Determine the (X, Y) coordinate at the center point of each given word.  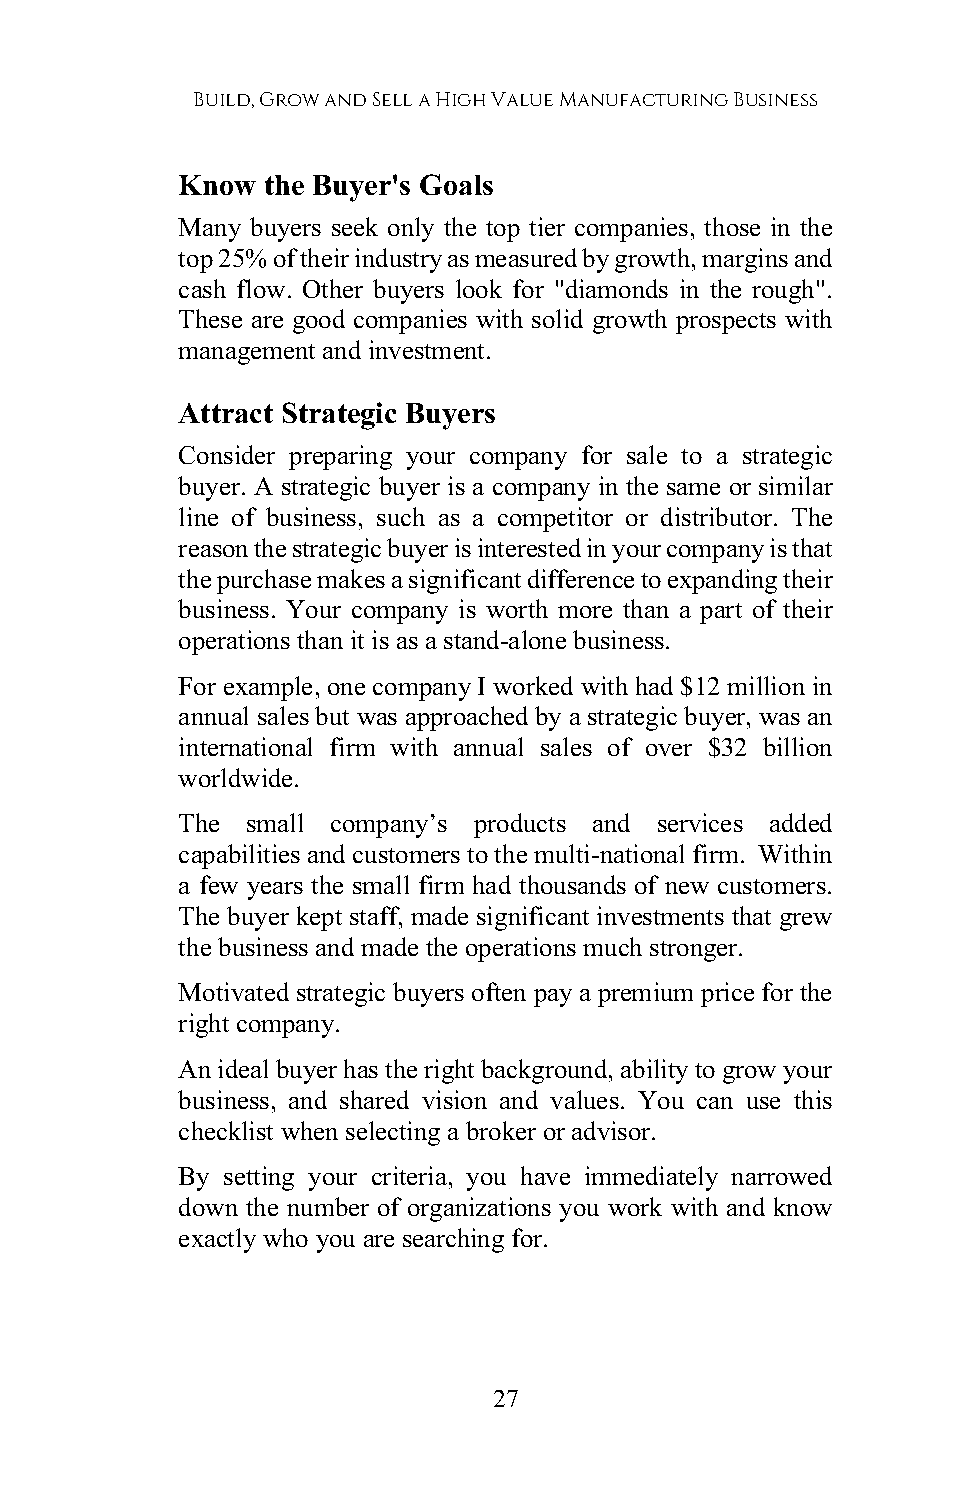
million (766, 685)
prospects (726, 323)
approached (467, 718)
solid (557, 318)
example (268, 688)
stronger (695, 951)
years (275, 891)
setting (259, 1178)
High (460, 99)
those (732, 226)
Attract (225, 413)
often (499, 991)
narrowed (781, 1175)
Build (223, 100)
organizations (479, 1209)
